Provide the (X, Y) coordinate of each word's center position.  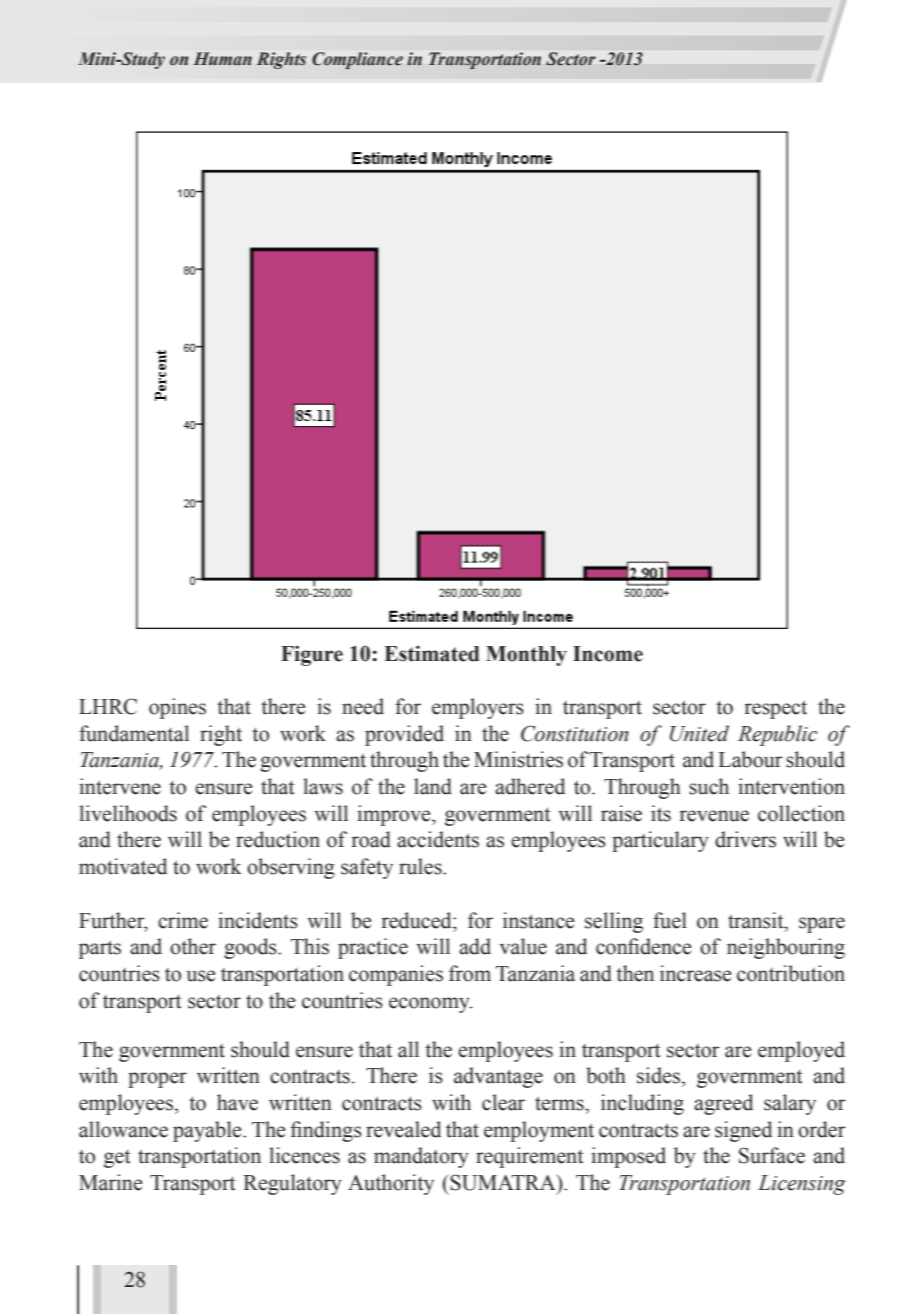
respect (775, 709)
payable (208, 1131)
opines (177, 708)
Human (223, 58)
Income (608, 654)
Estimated (432, 653)
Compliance (357, 60)
